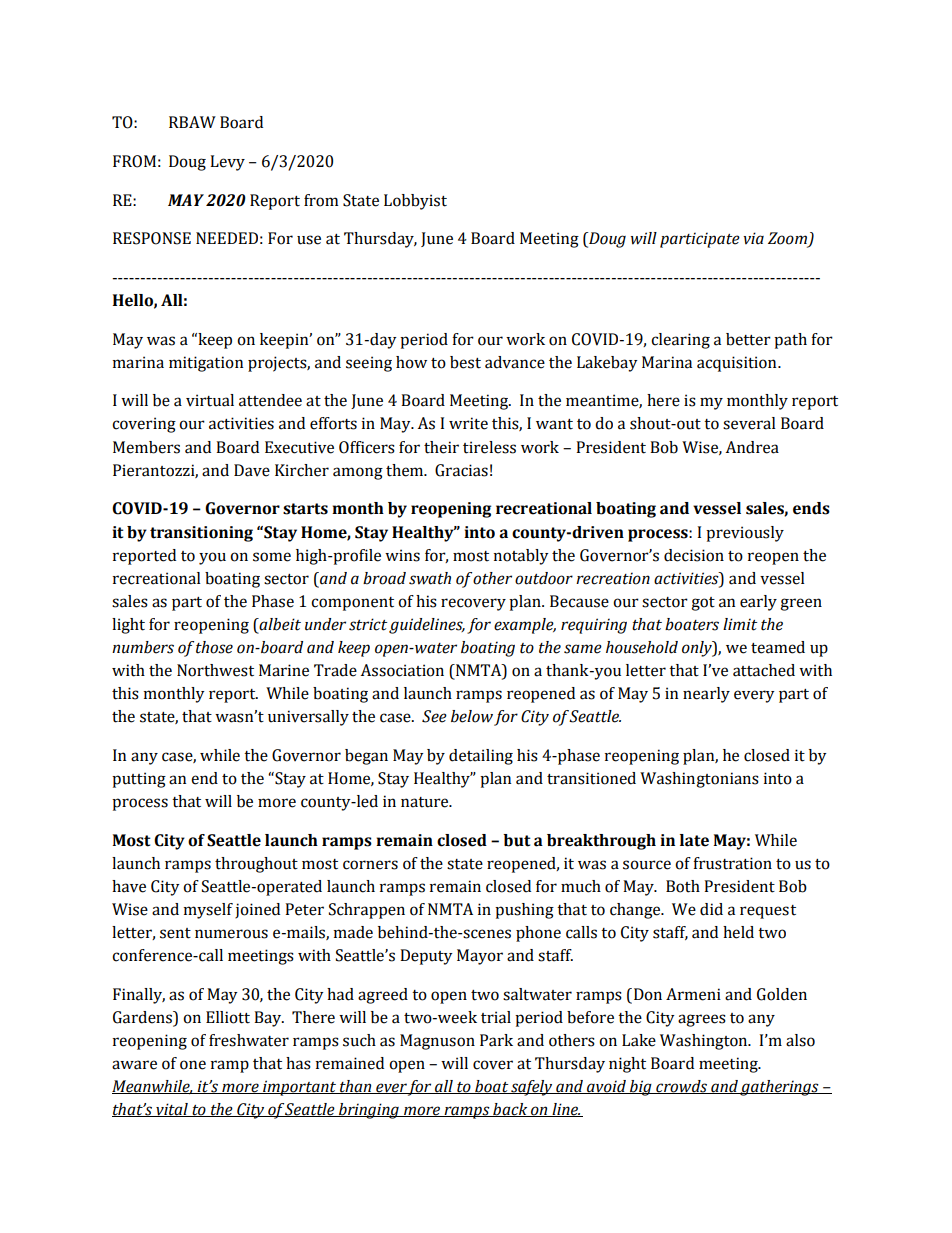  I want to click on example, so click(525, 626).
